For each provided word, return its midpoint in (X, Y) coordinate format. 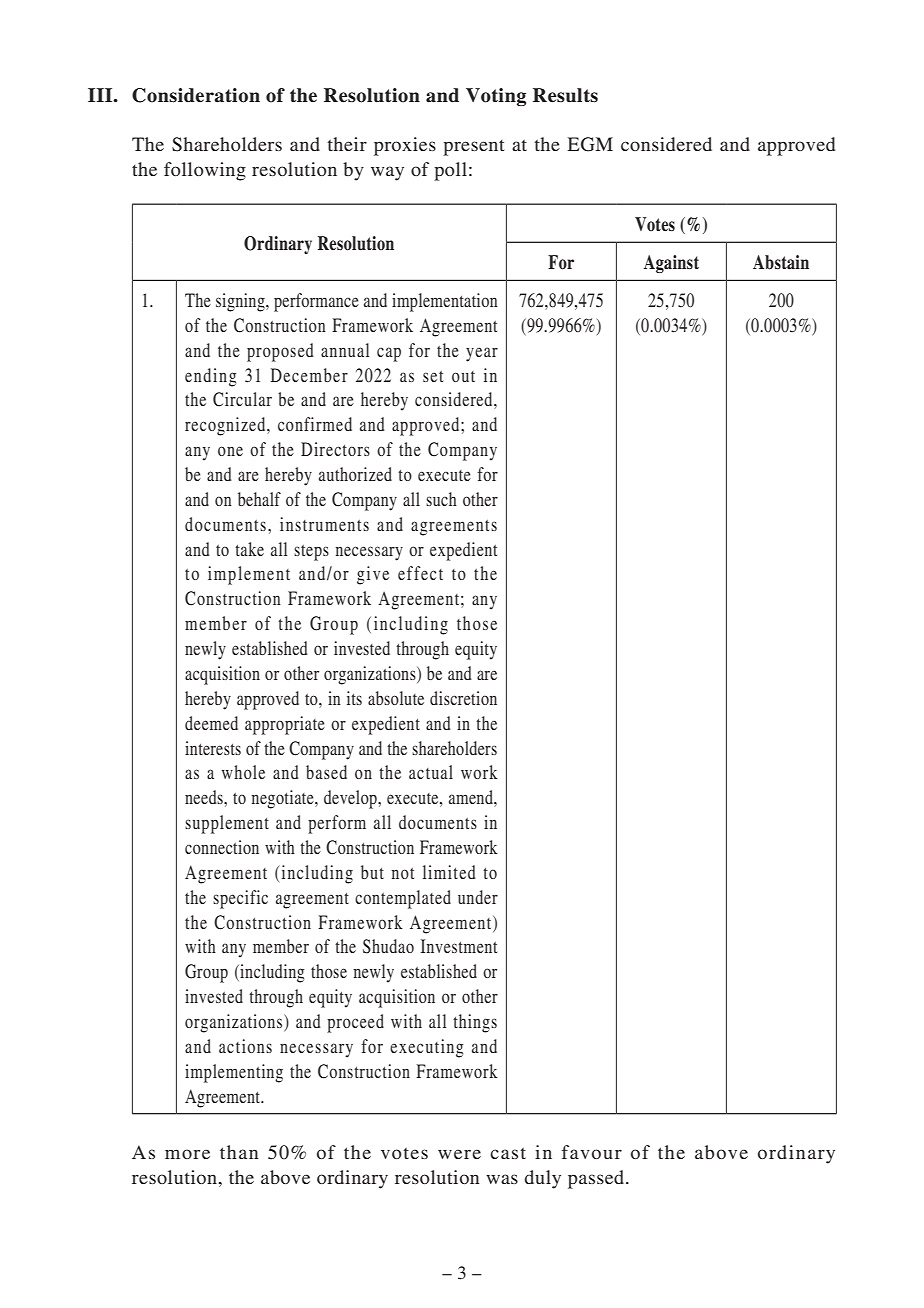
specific (240, 899)
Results (565, 95)
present (473, 148)
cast (508, 1153)
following (205, 171)
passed (597, 1179)
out (463, 376)
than (239, 1152)
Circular (242, 399)
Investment (459, 946)
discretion (463, 698)
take (249, 549)
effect (420, 573)
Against (671, 264)
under (478, 897)
